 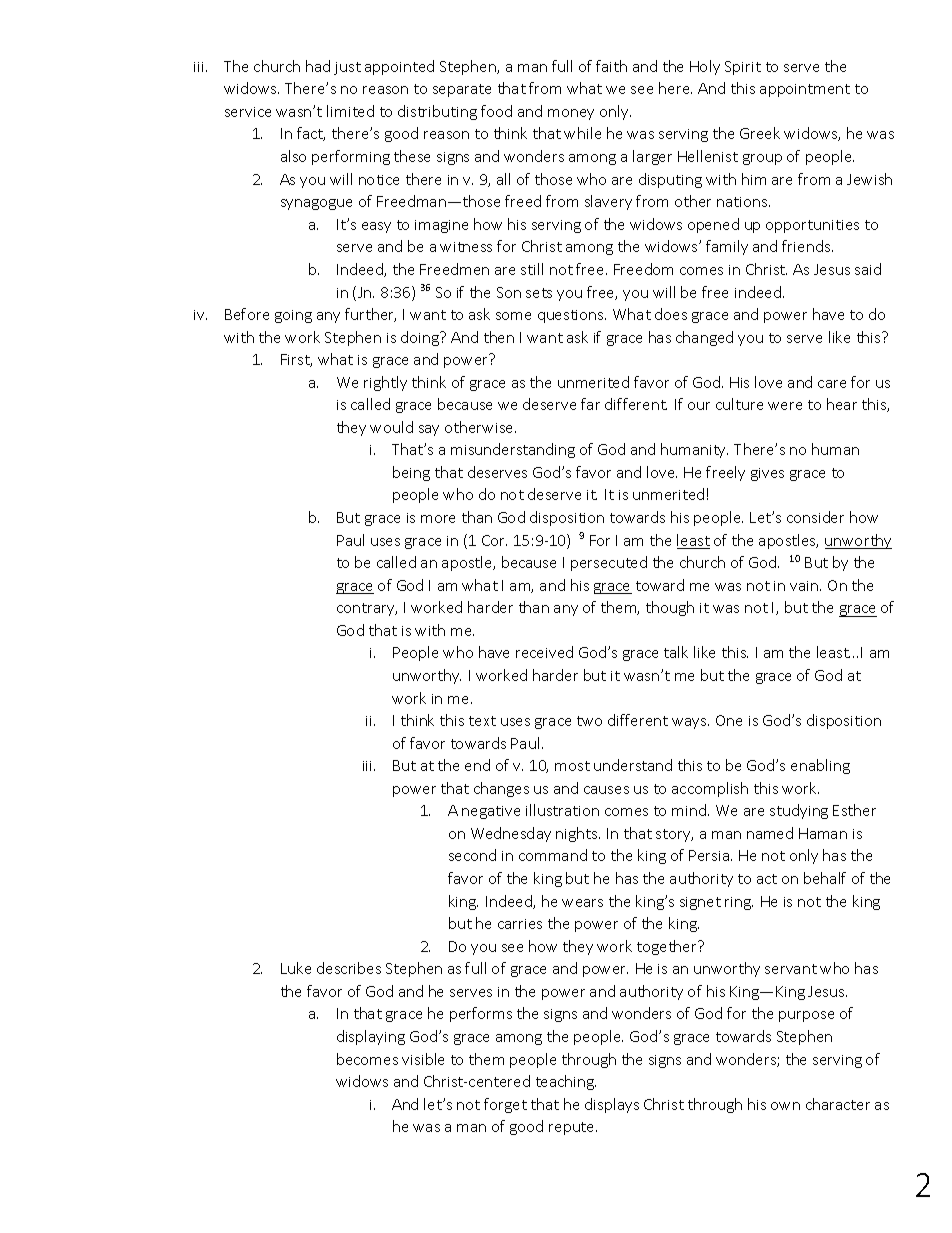 I want to click on limited, so click(x=350, y=111).
